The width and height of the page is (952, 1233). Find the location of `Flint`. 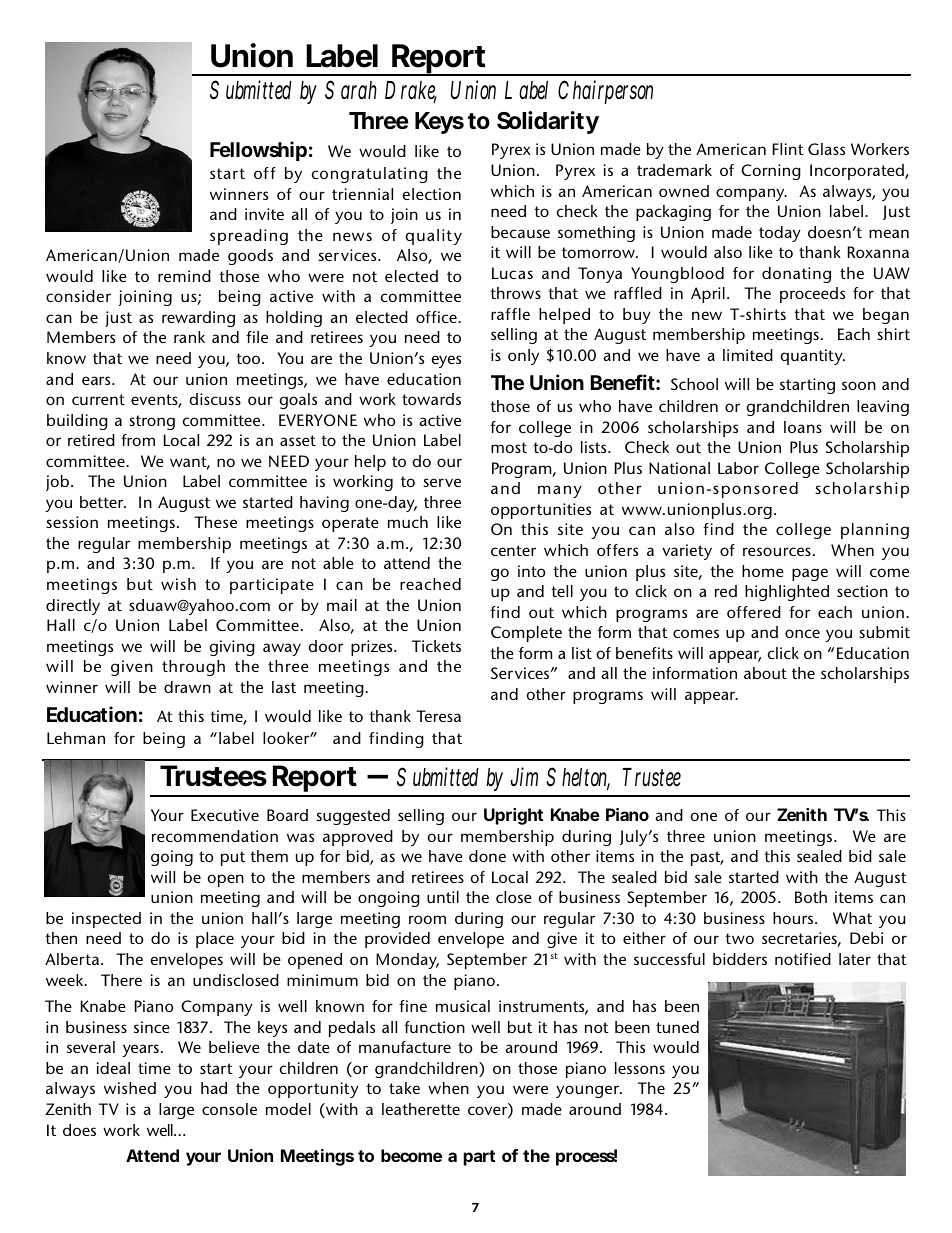

Flint is located at coordinates (788, 149).
